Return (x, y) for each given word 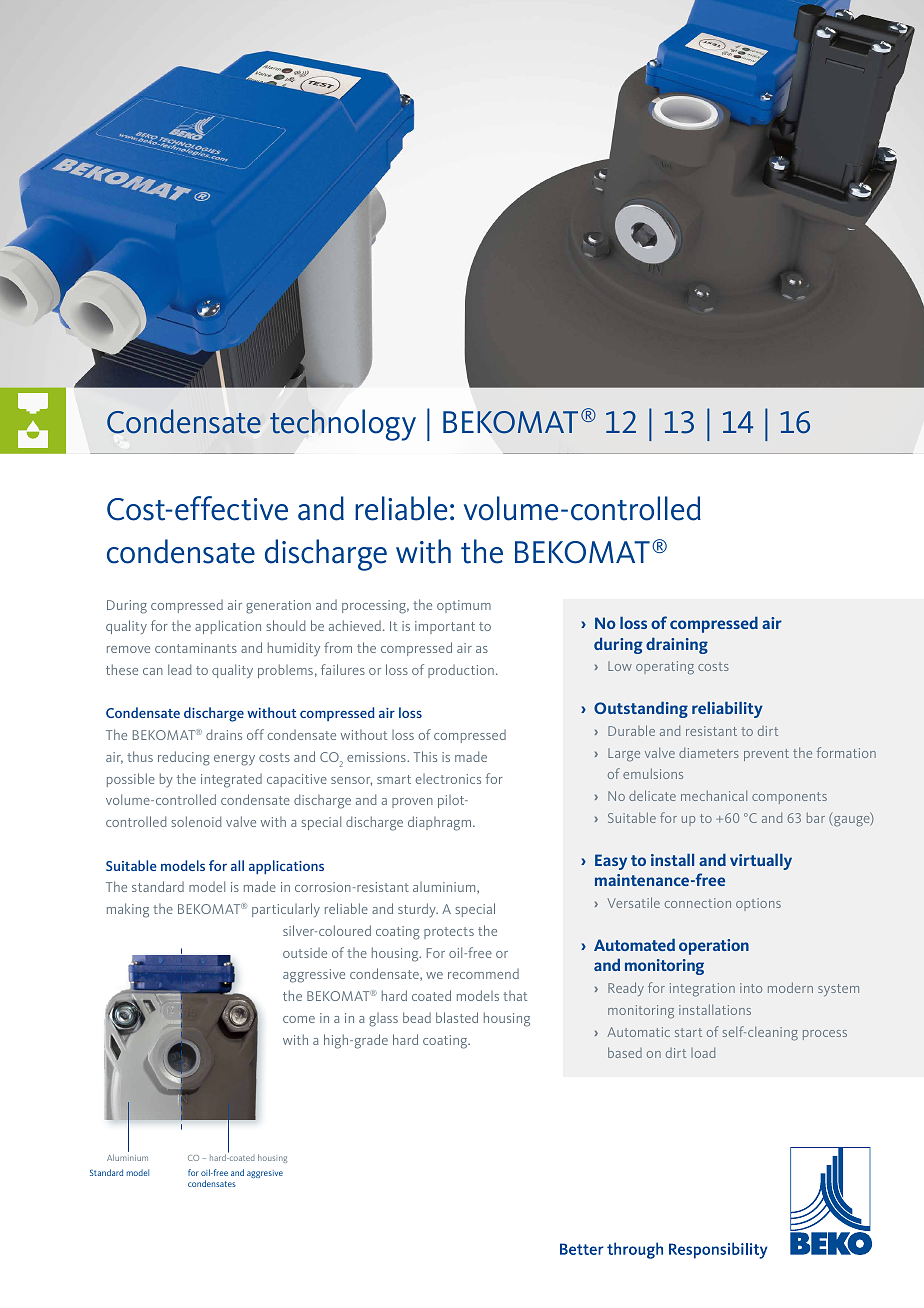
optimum (464, 606)
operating (665, 668)
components (789, 798)
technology (343, 425)
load (703, 1052)
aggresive (265, 1174)
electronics (448, 779)
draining (677, 645)
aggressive (314, 976)
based (625, 1052)
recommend (483, 974)
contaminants (196, 648)
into (751, 988)
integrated (231, 781)
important (445, 627)
